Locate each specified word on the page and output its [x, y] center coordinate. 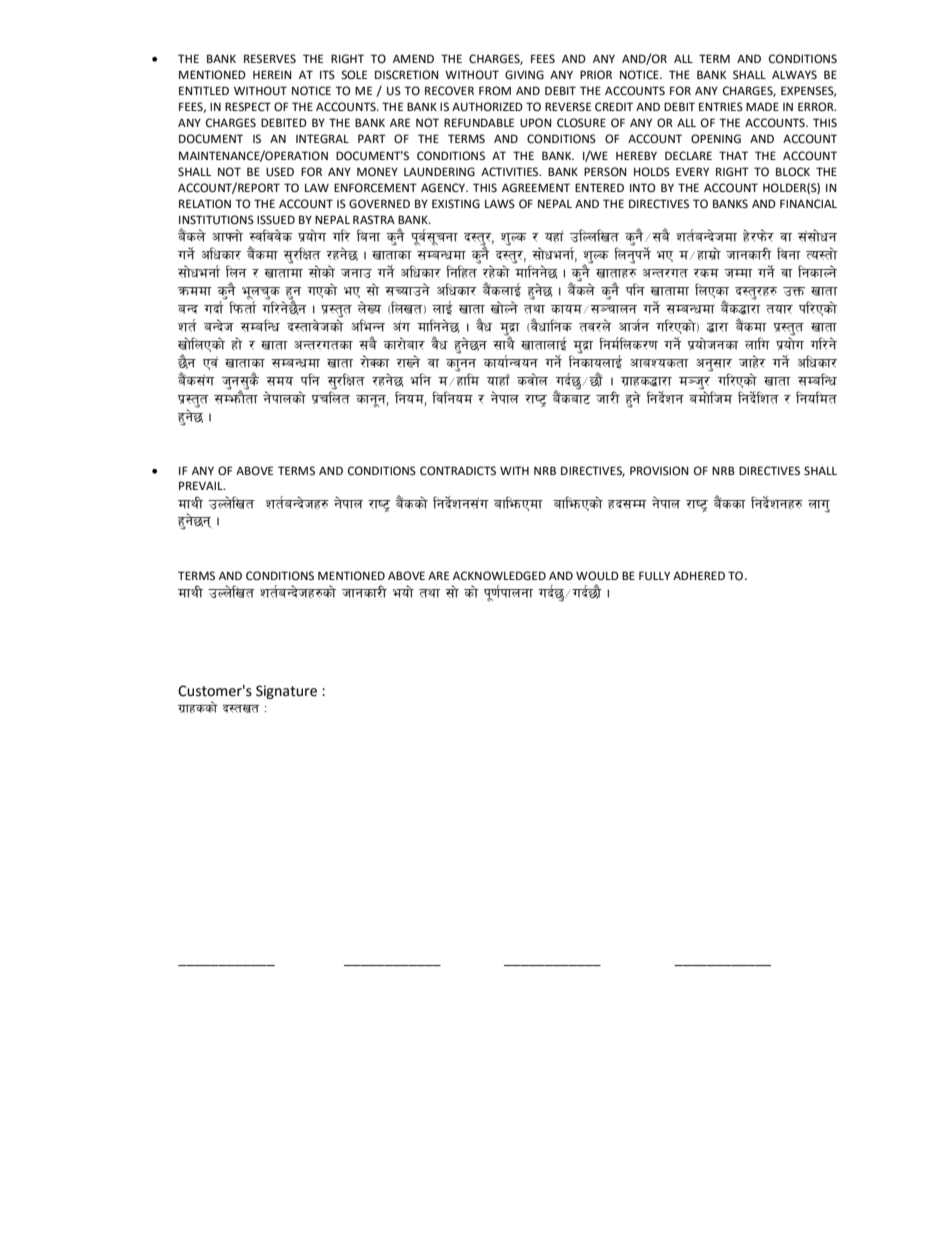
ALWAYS [794, 74]
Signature [286, 692]
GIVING [524, 75]
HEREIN [272, 74]
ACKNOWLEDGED [499, 576]
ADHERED [699, 575]
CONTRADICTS [458, 471]
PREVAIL [202, 485]
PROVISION [659, 471]
